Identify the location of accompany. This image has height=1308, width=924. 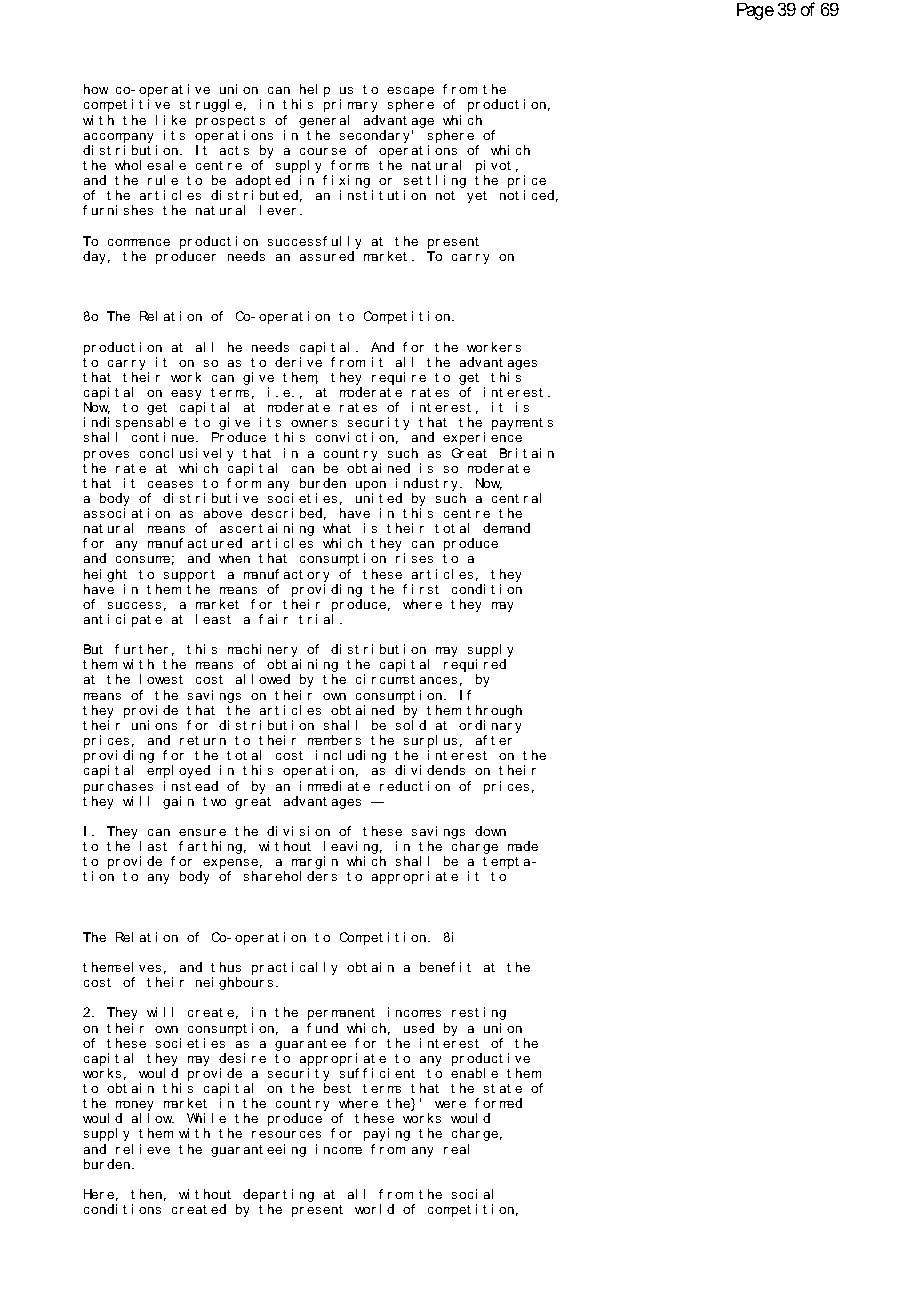
(120, 139).
